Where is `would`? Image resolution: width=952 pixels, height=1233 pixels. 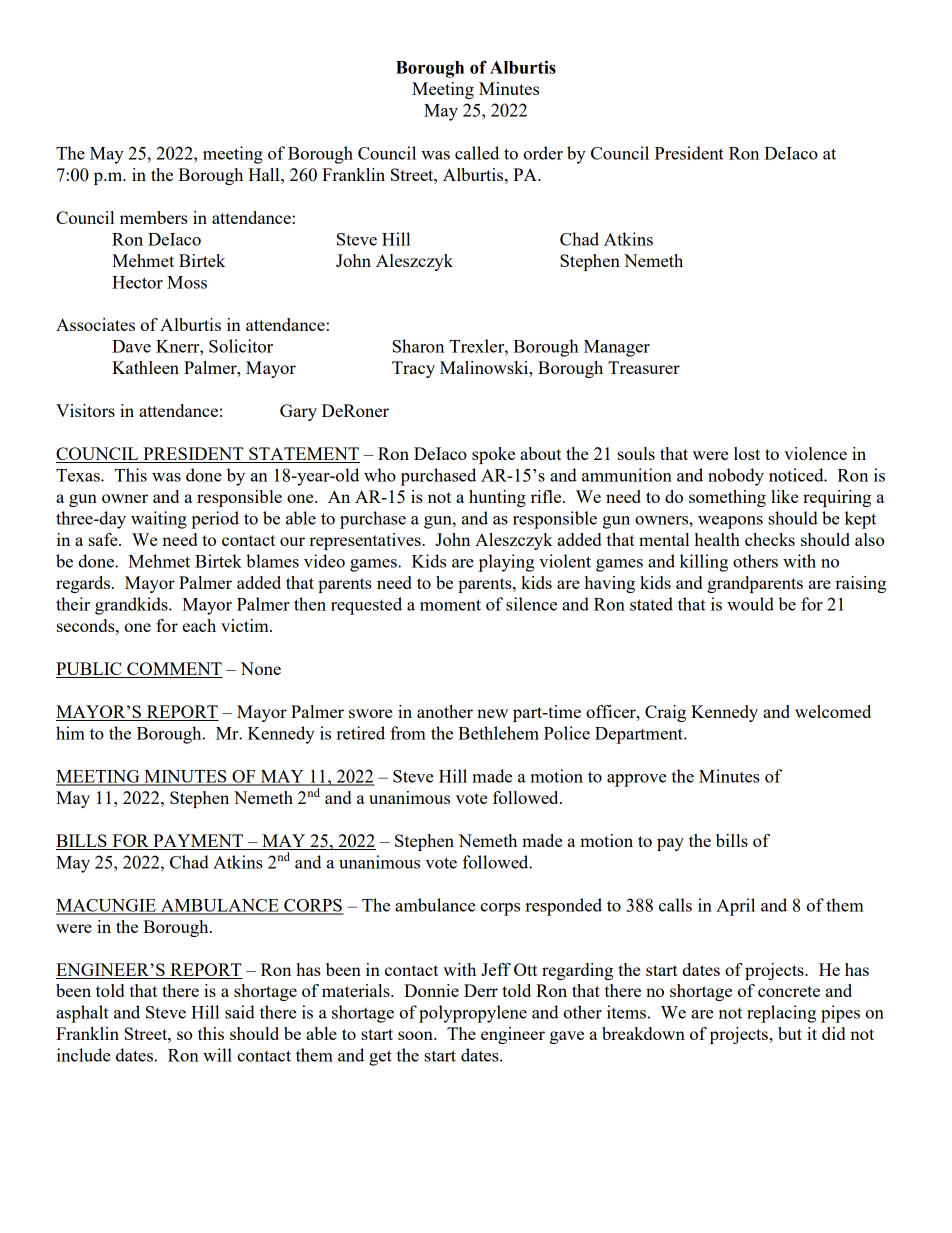 would is located at coordinates (750, 604).
